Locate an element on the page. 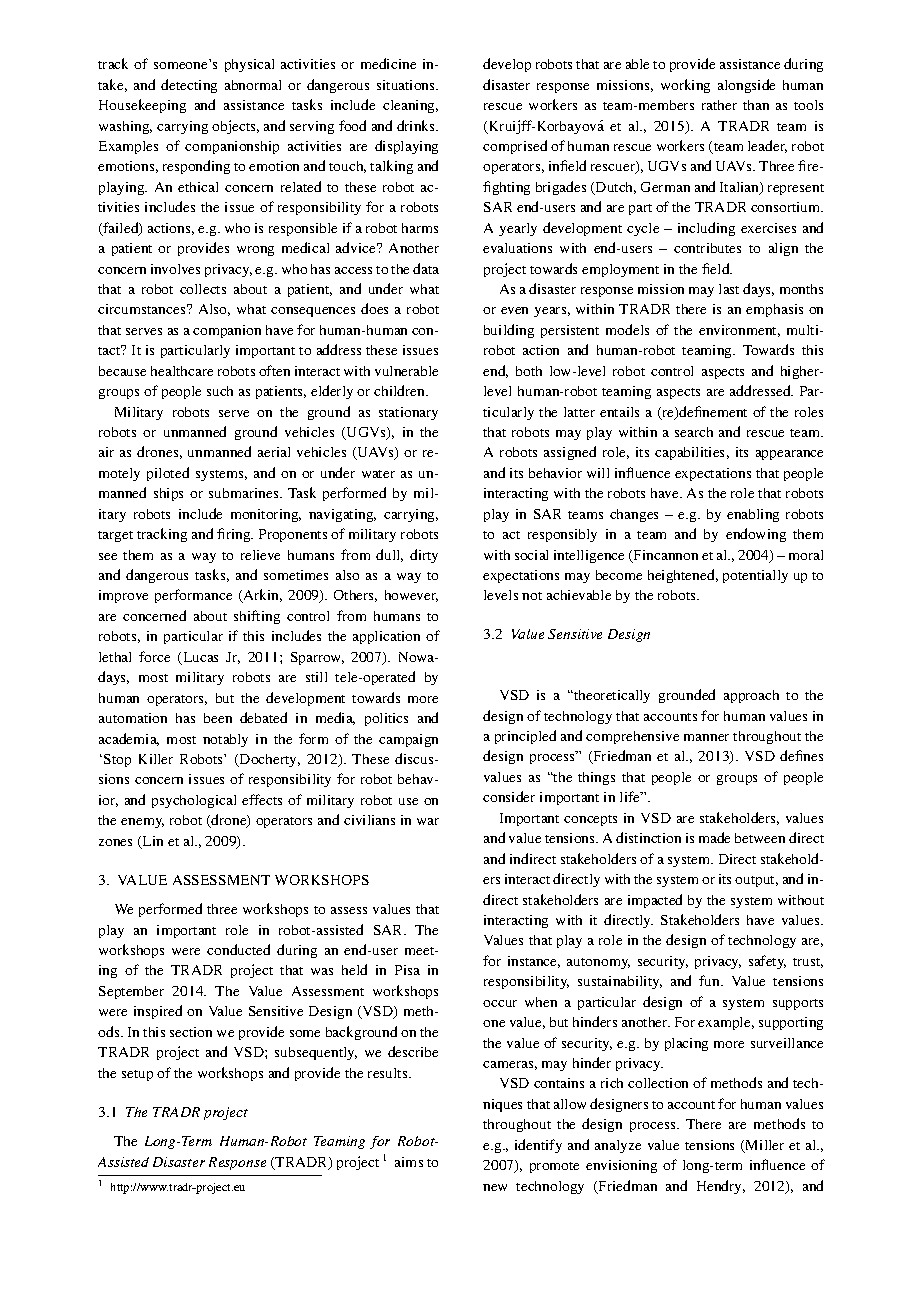 The height and width of the image is (1308, 924). consider is located at coordinates (509, 796).
